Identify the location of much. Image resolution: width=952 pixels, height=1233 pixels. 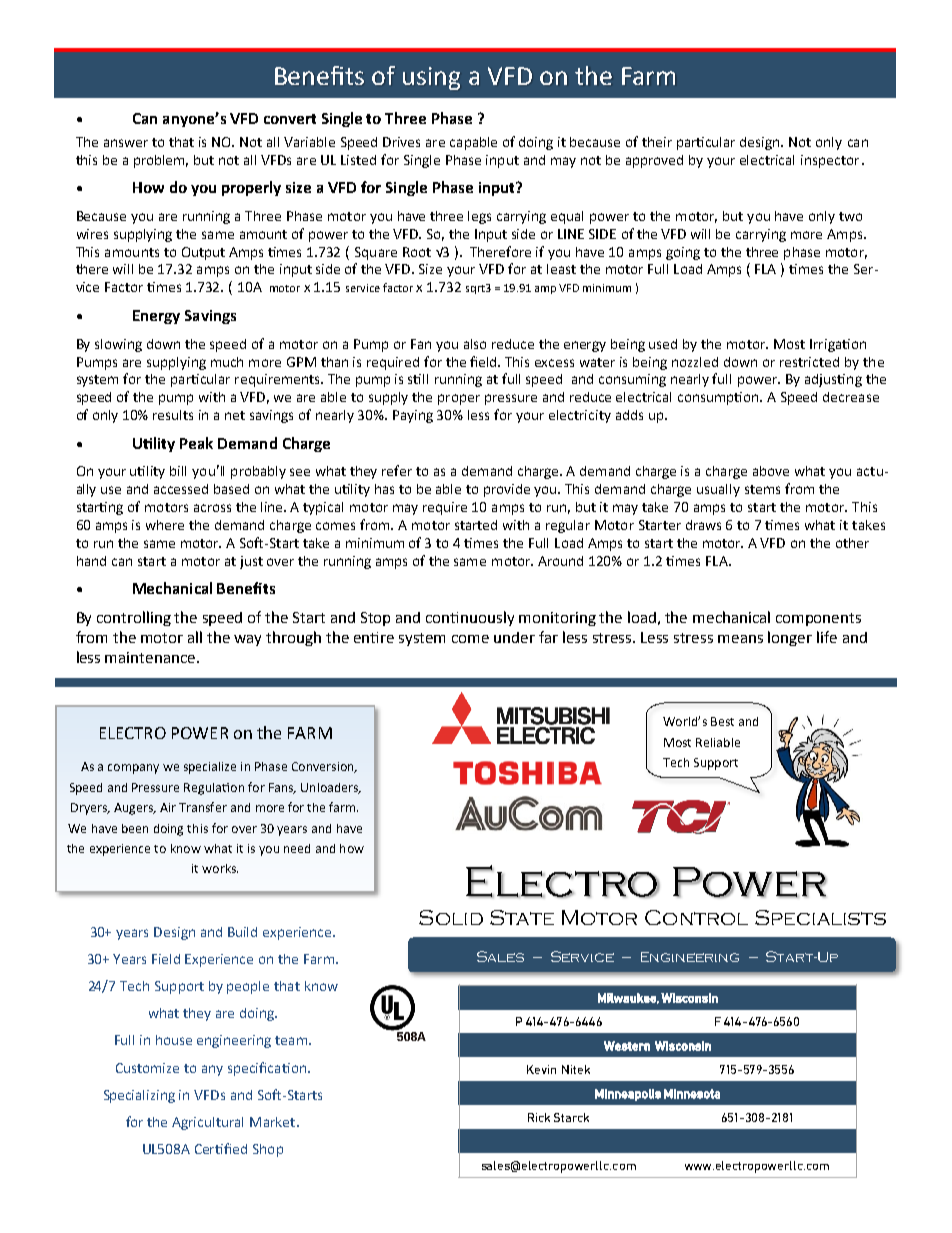
(227, 362).
